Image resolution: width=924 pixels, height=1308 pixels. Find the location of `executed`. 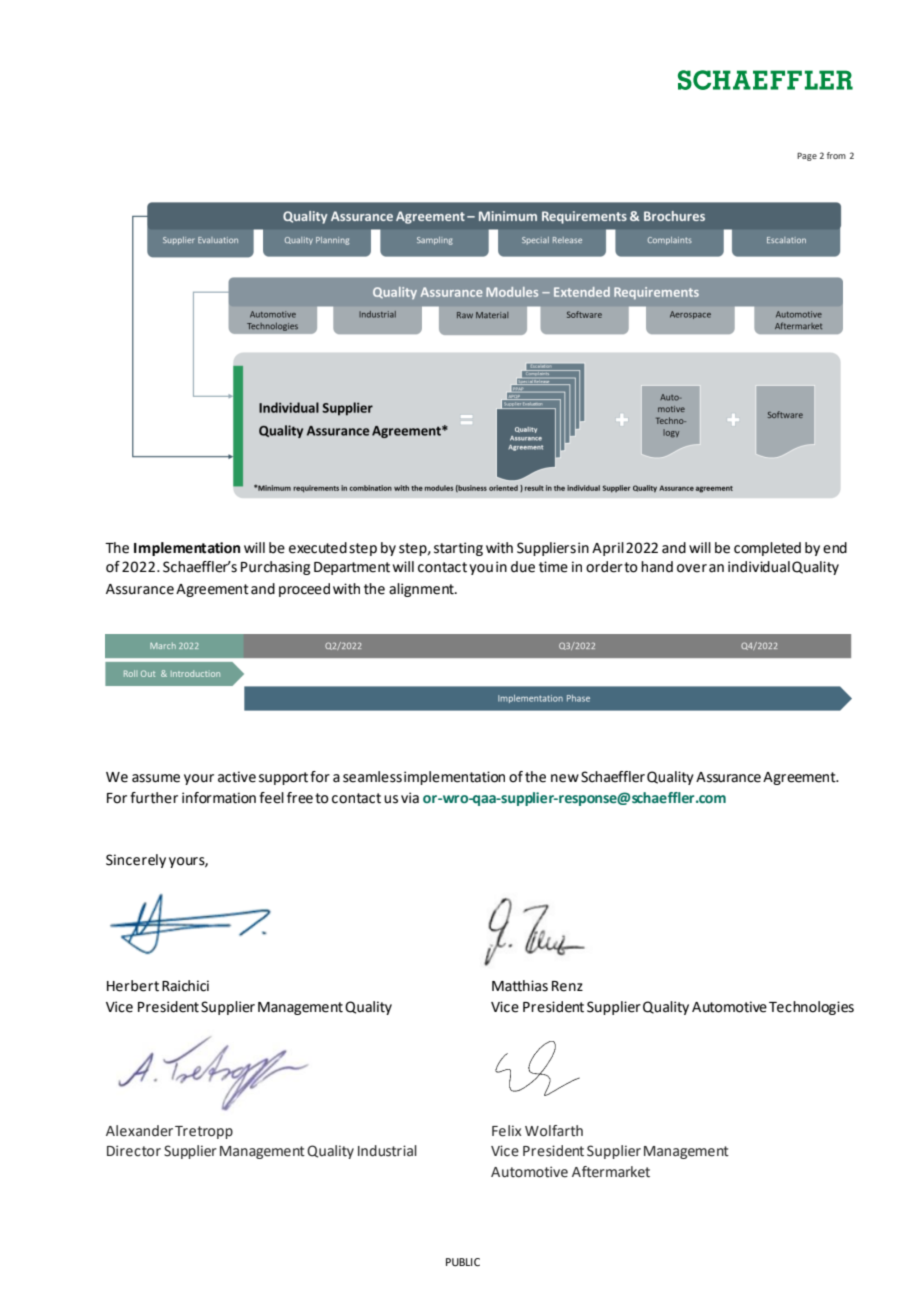

executed is located at coordinates (318, 548).
